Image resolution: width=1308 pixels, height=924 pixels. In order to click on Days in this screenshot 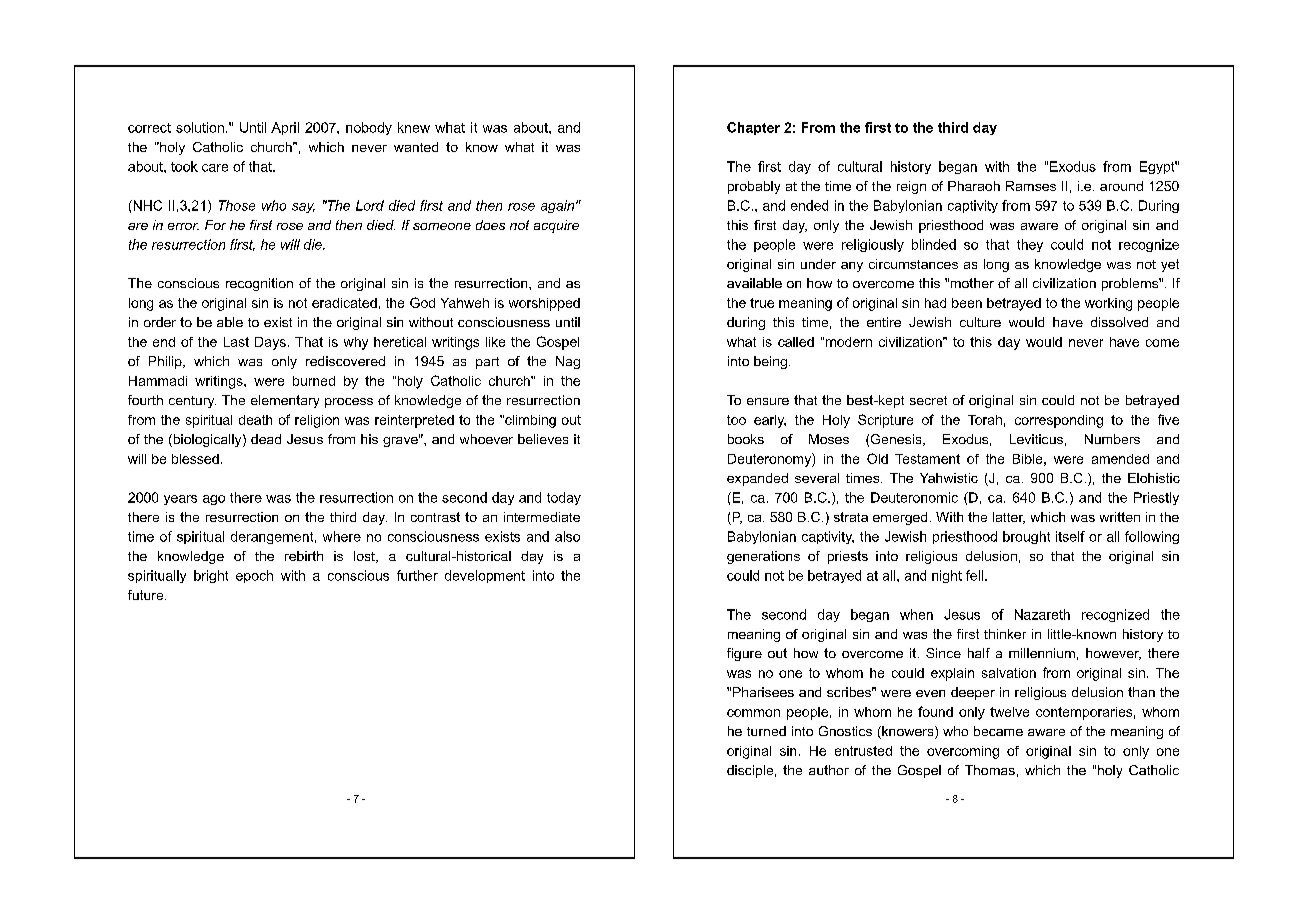, I will do `click(270, 343)`.
